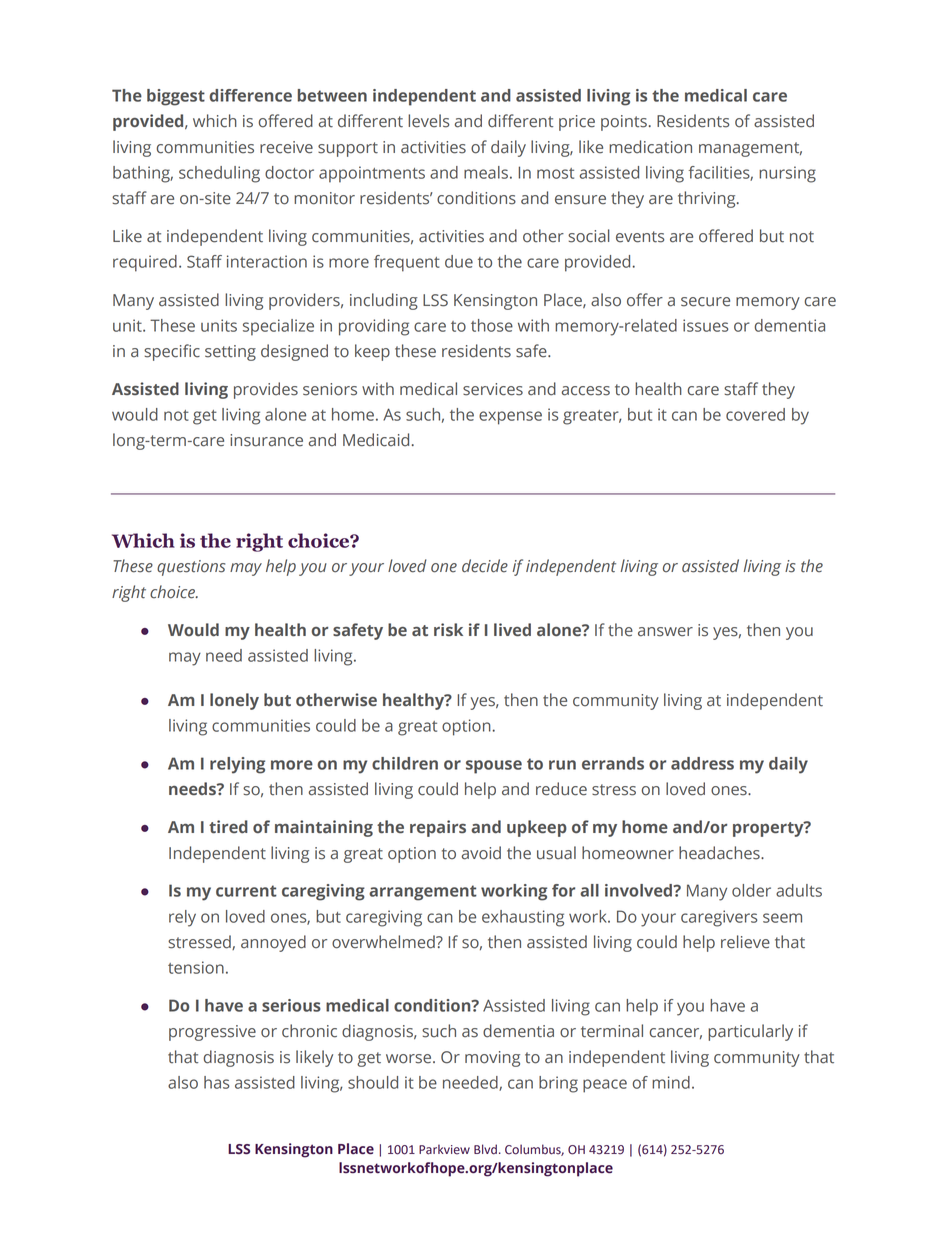  I want to click on difference, so click(250, 95).
